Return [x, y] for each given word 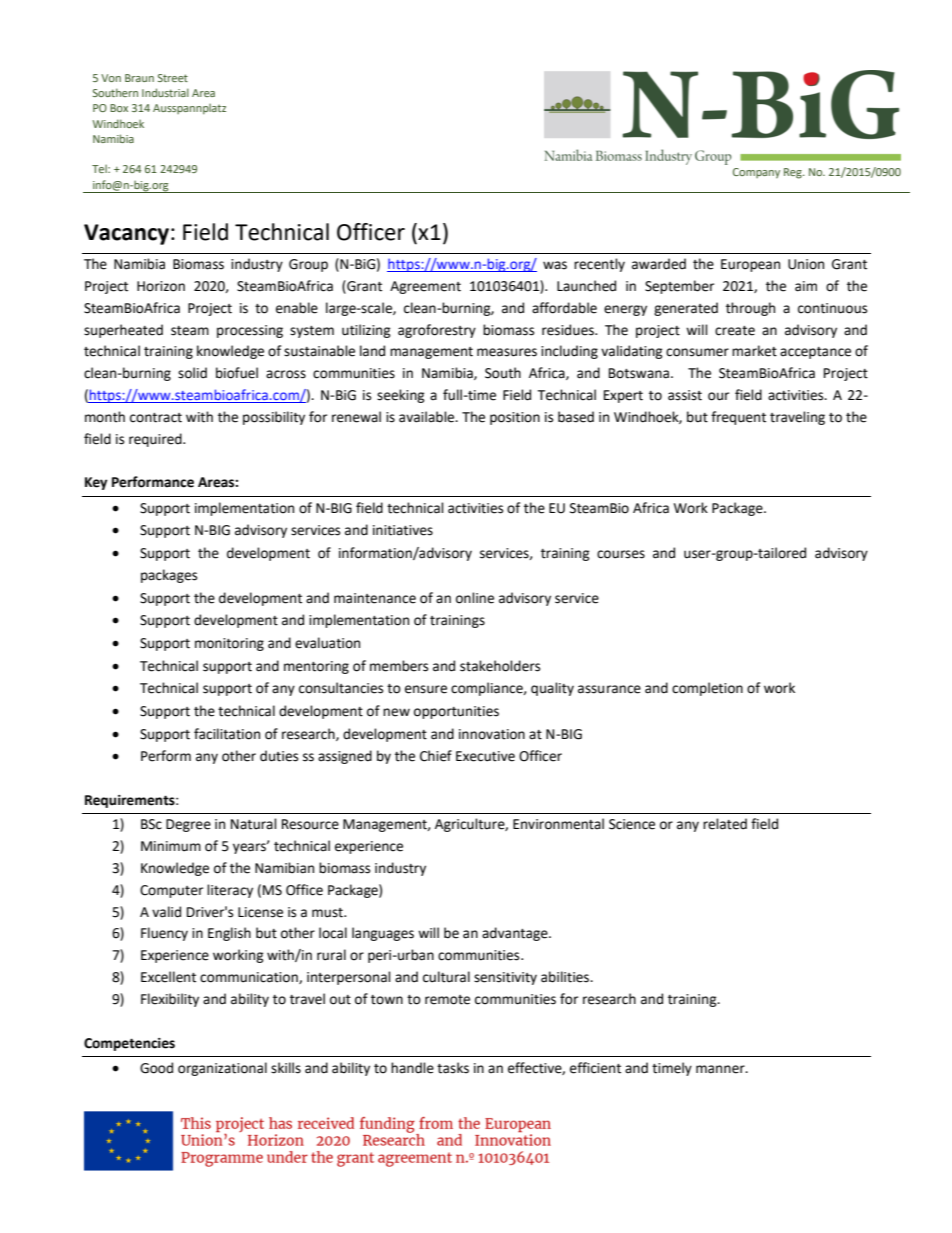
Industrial [165, 92]
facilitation [227, 734]
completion [707, 689]
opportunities [456, 712]
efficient [595, 1068]
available [428, 417]
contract [156, 418]
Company [756, 173]
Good [156, 1068]
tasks [453, 1068]
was [555, 265]
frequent [738, 418]
